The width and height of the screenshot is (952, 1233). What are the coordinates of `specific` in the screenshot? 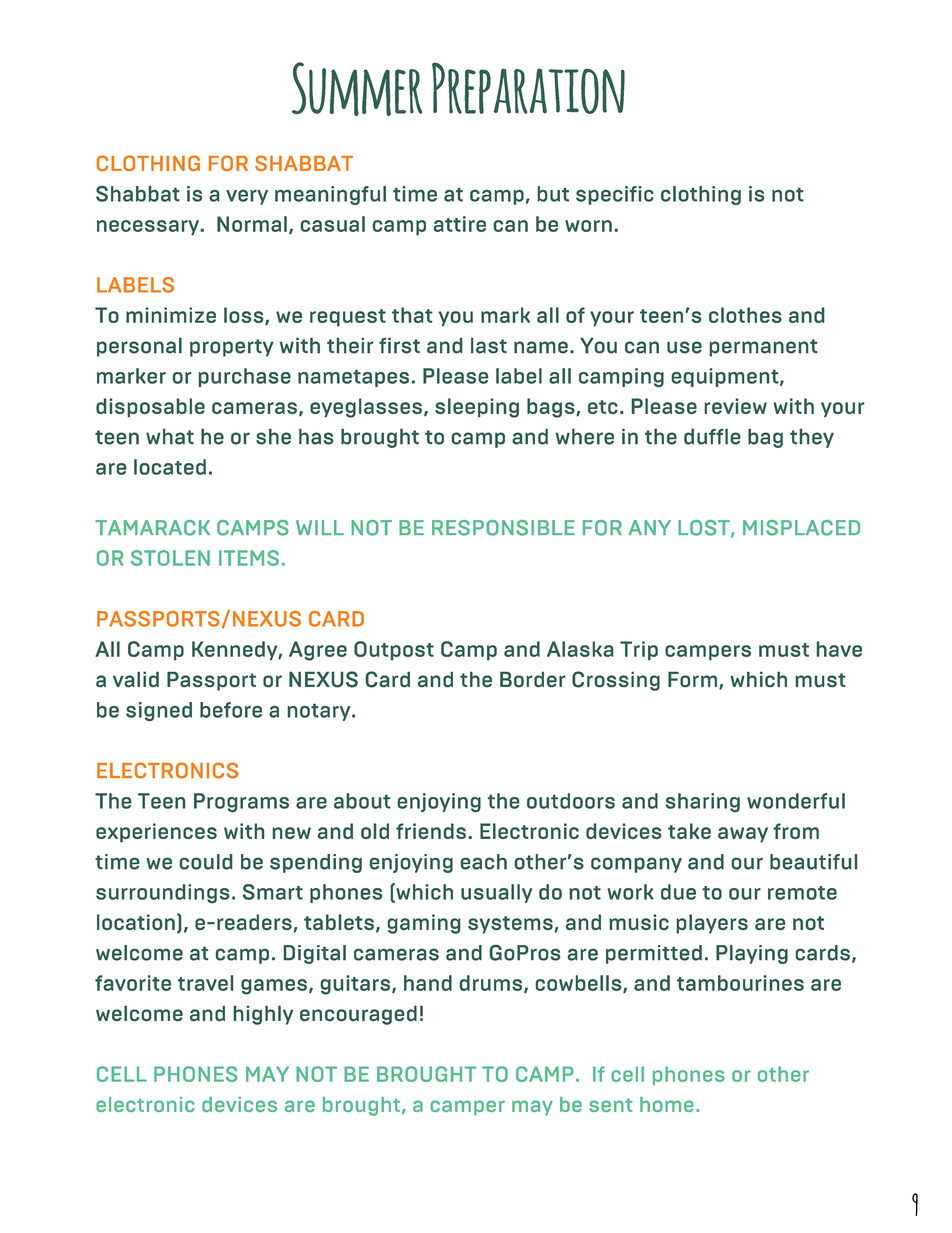 It's located at (615, 195).
